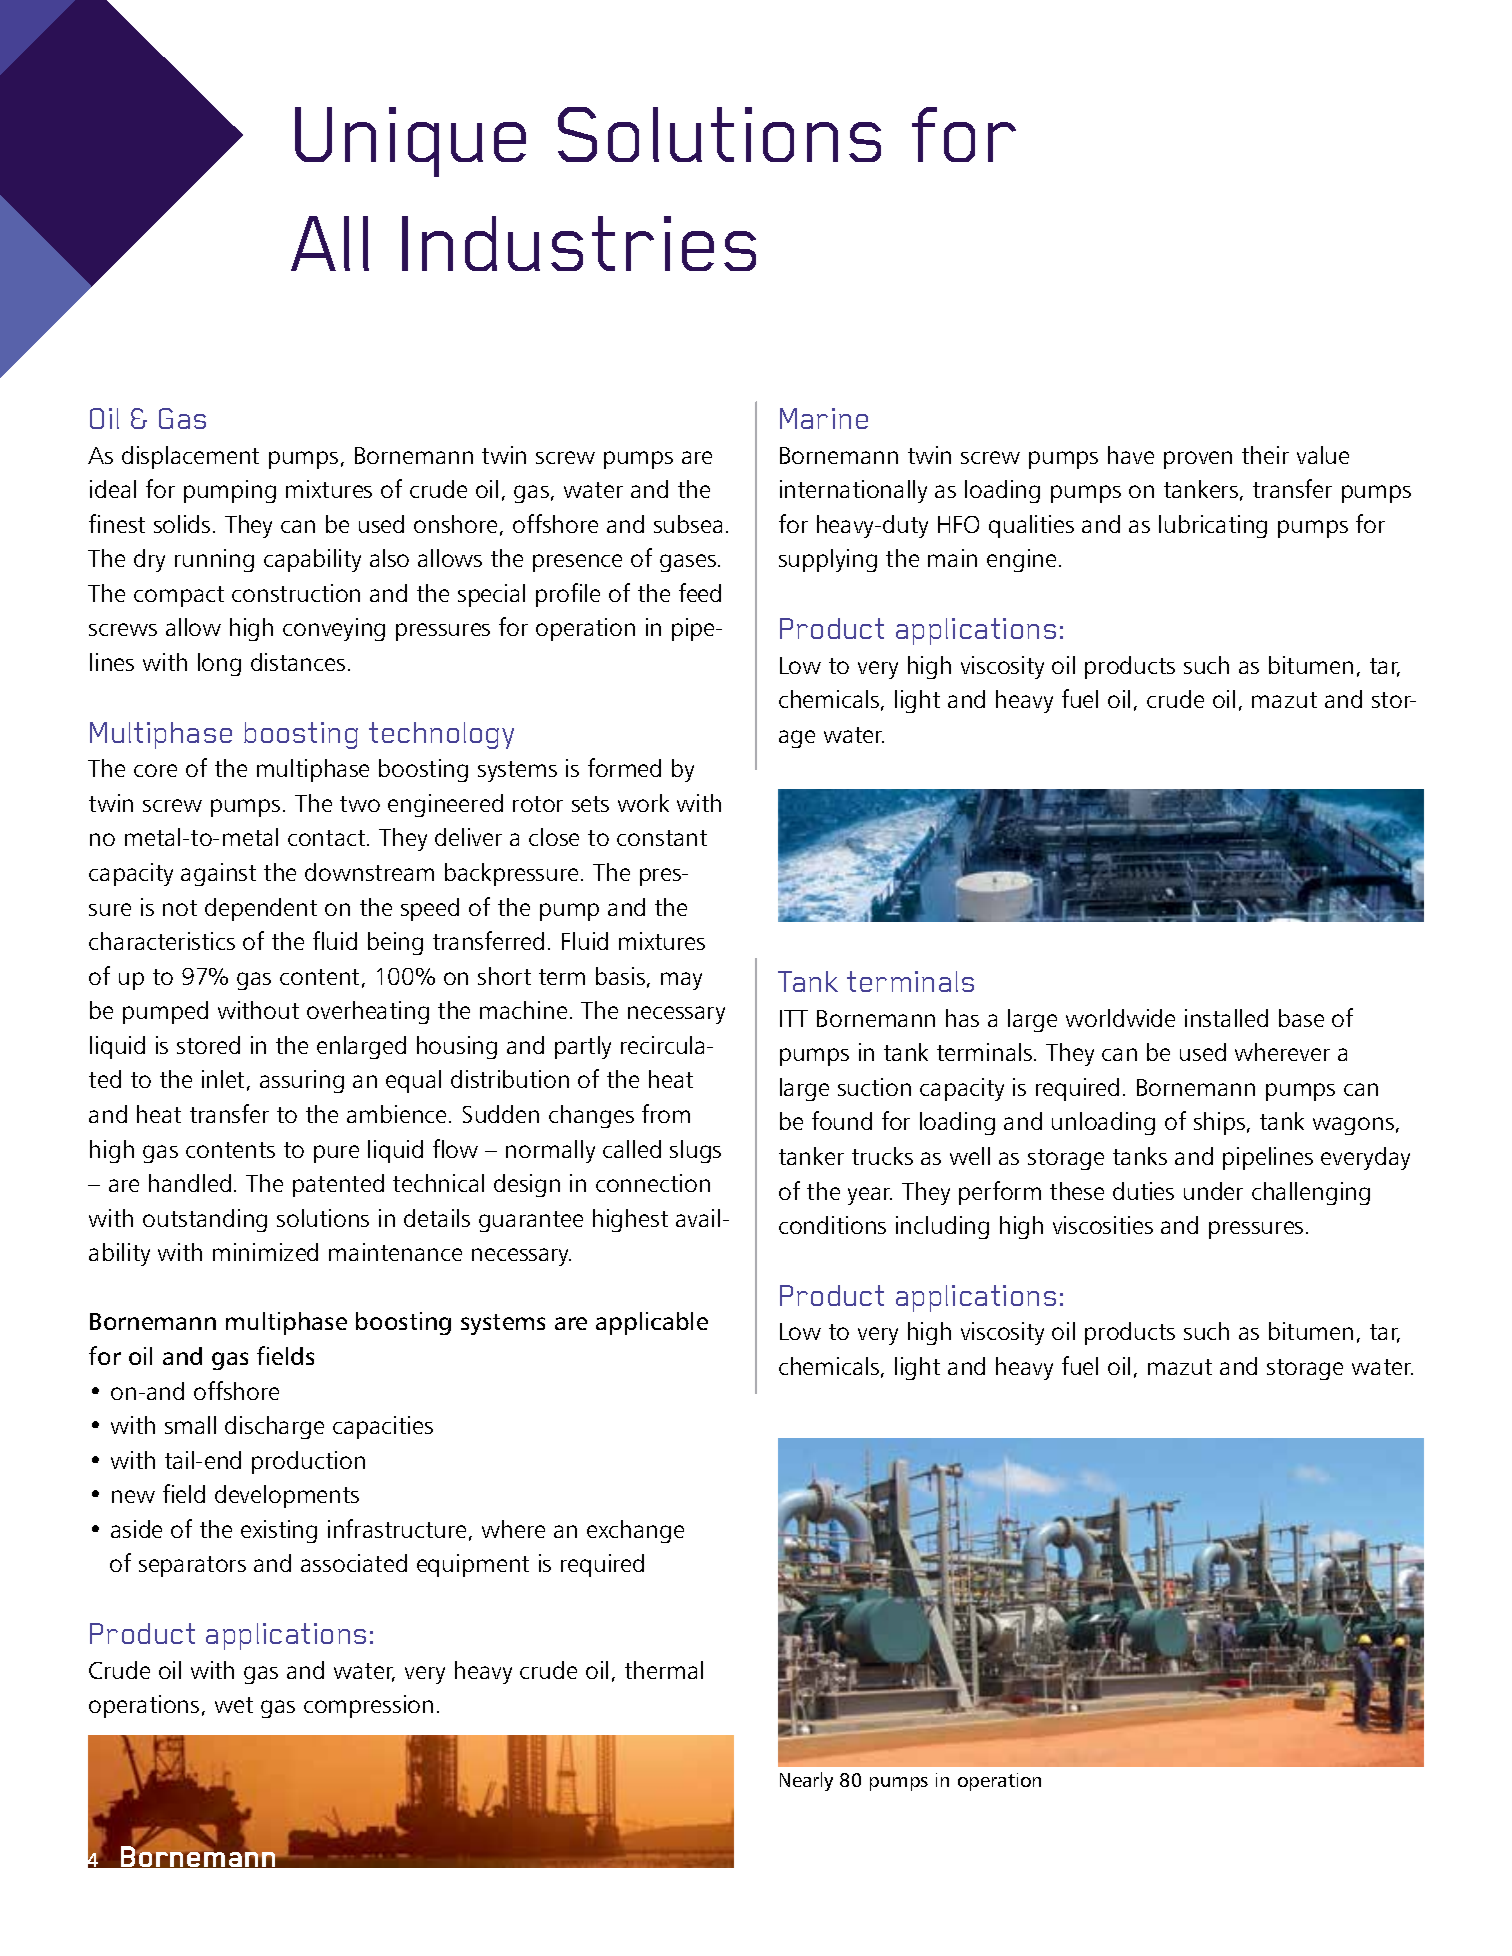  Describe the element at coordinates (265, 1252) in the screenshot. I see `minimized` at that location.
